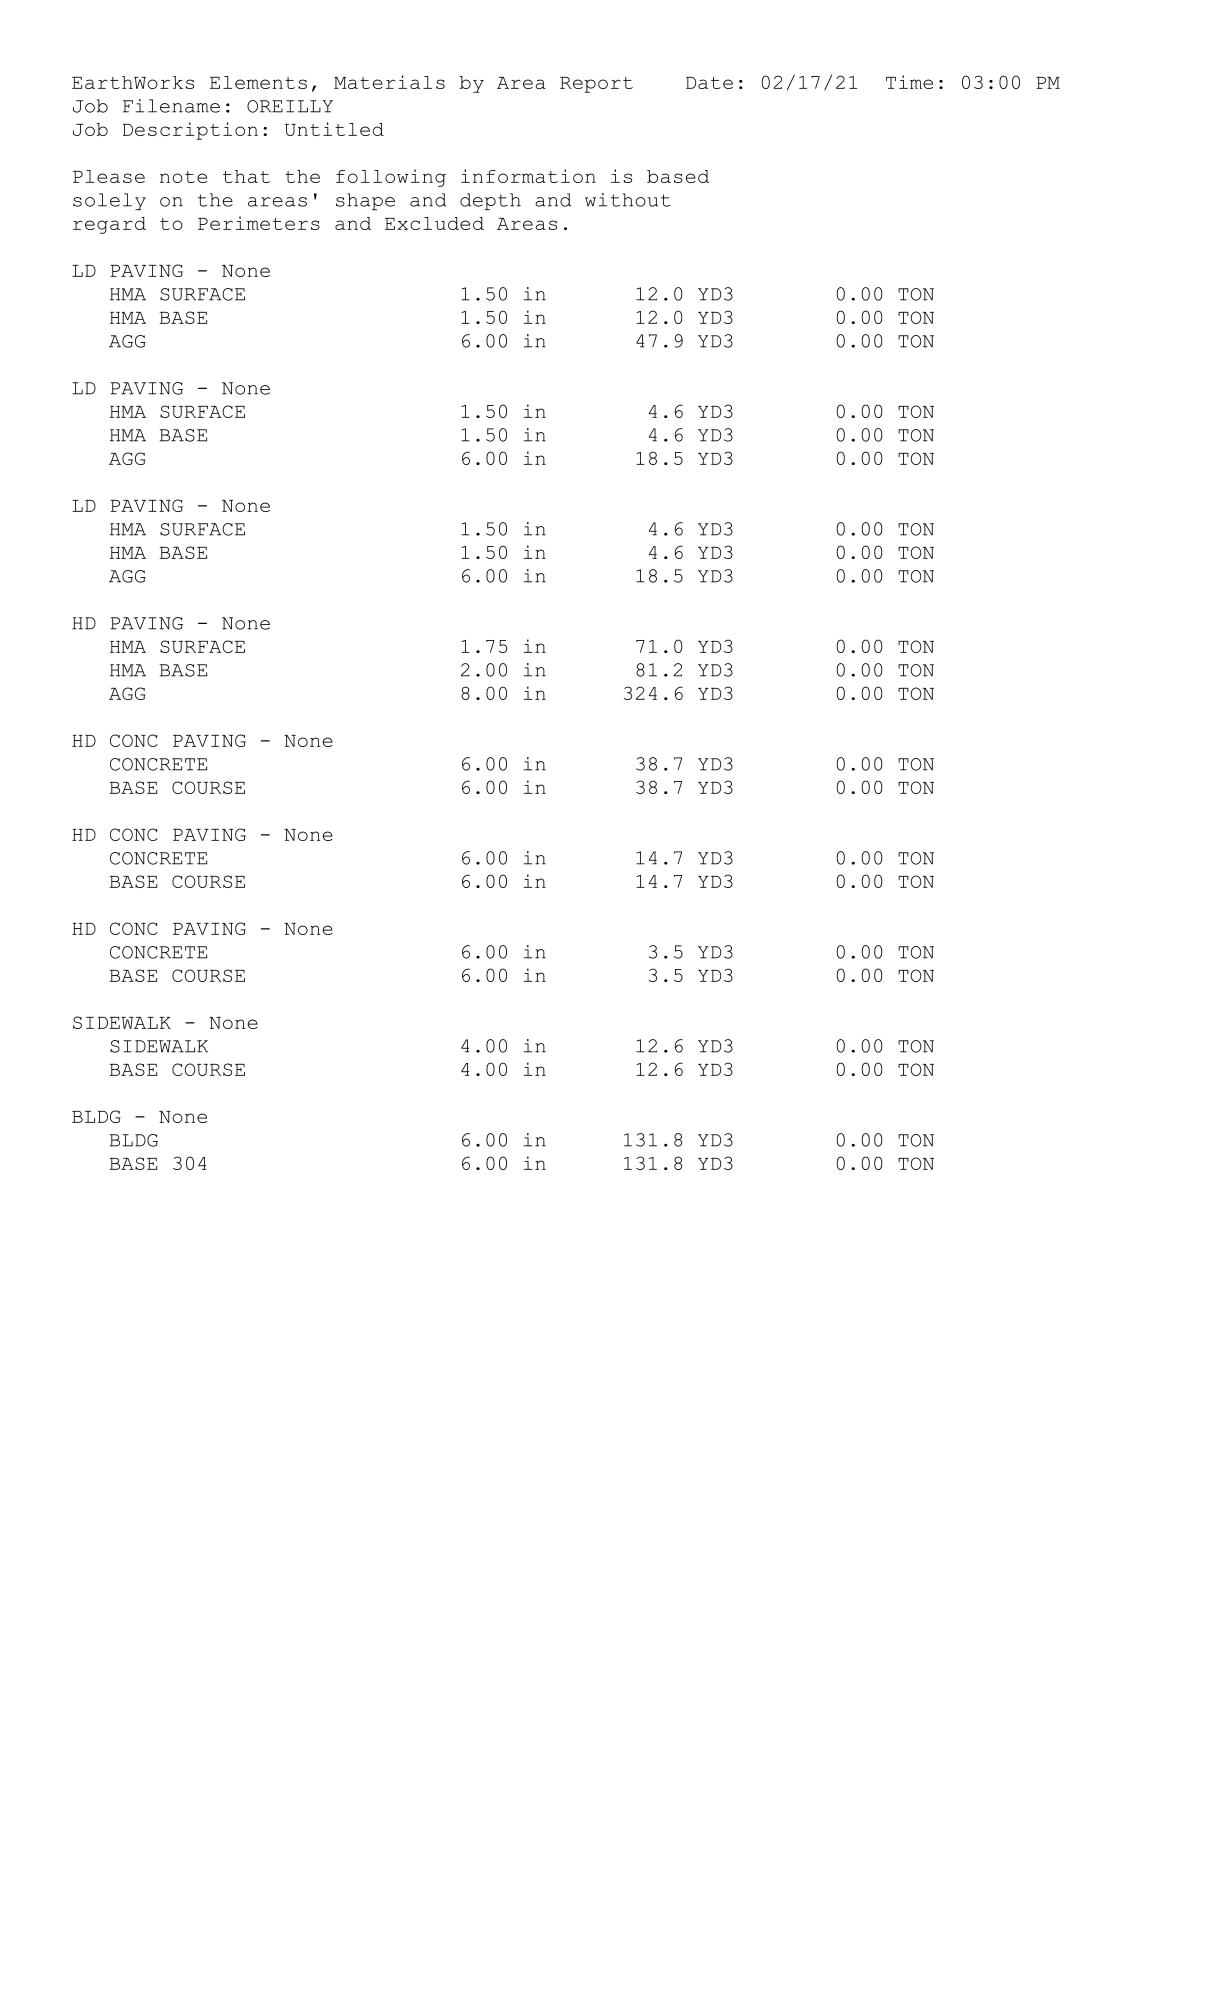 The width and height of the image is (1211, 1994). What do you see at coordinates (434, 223) in the image?
I see `Excluded` at bounding box center [434, 223].
